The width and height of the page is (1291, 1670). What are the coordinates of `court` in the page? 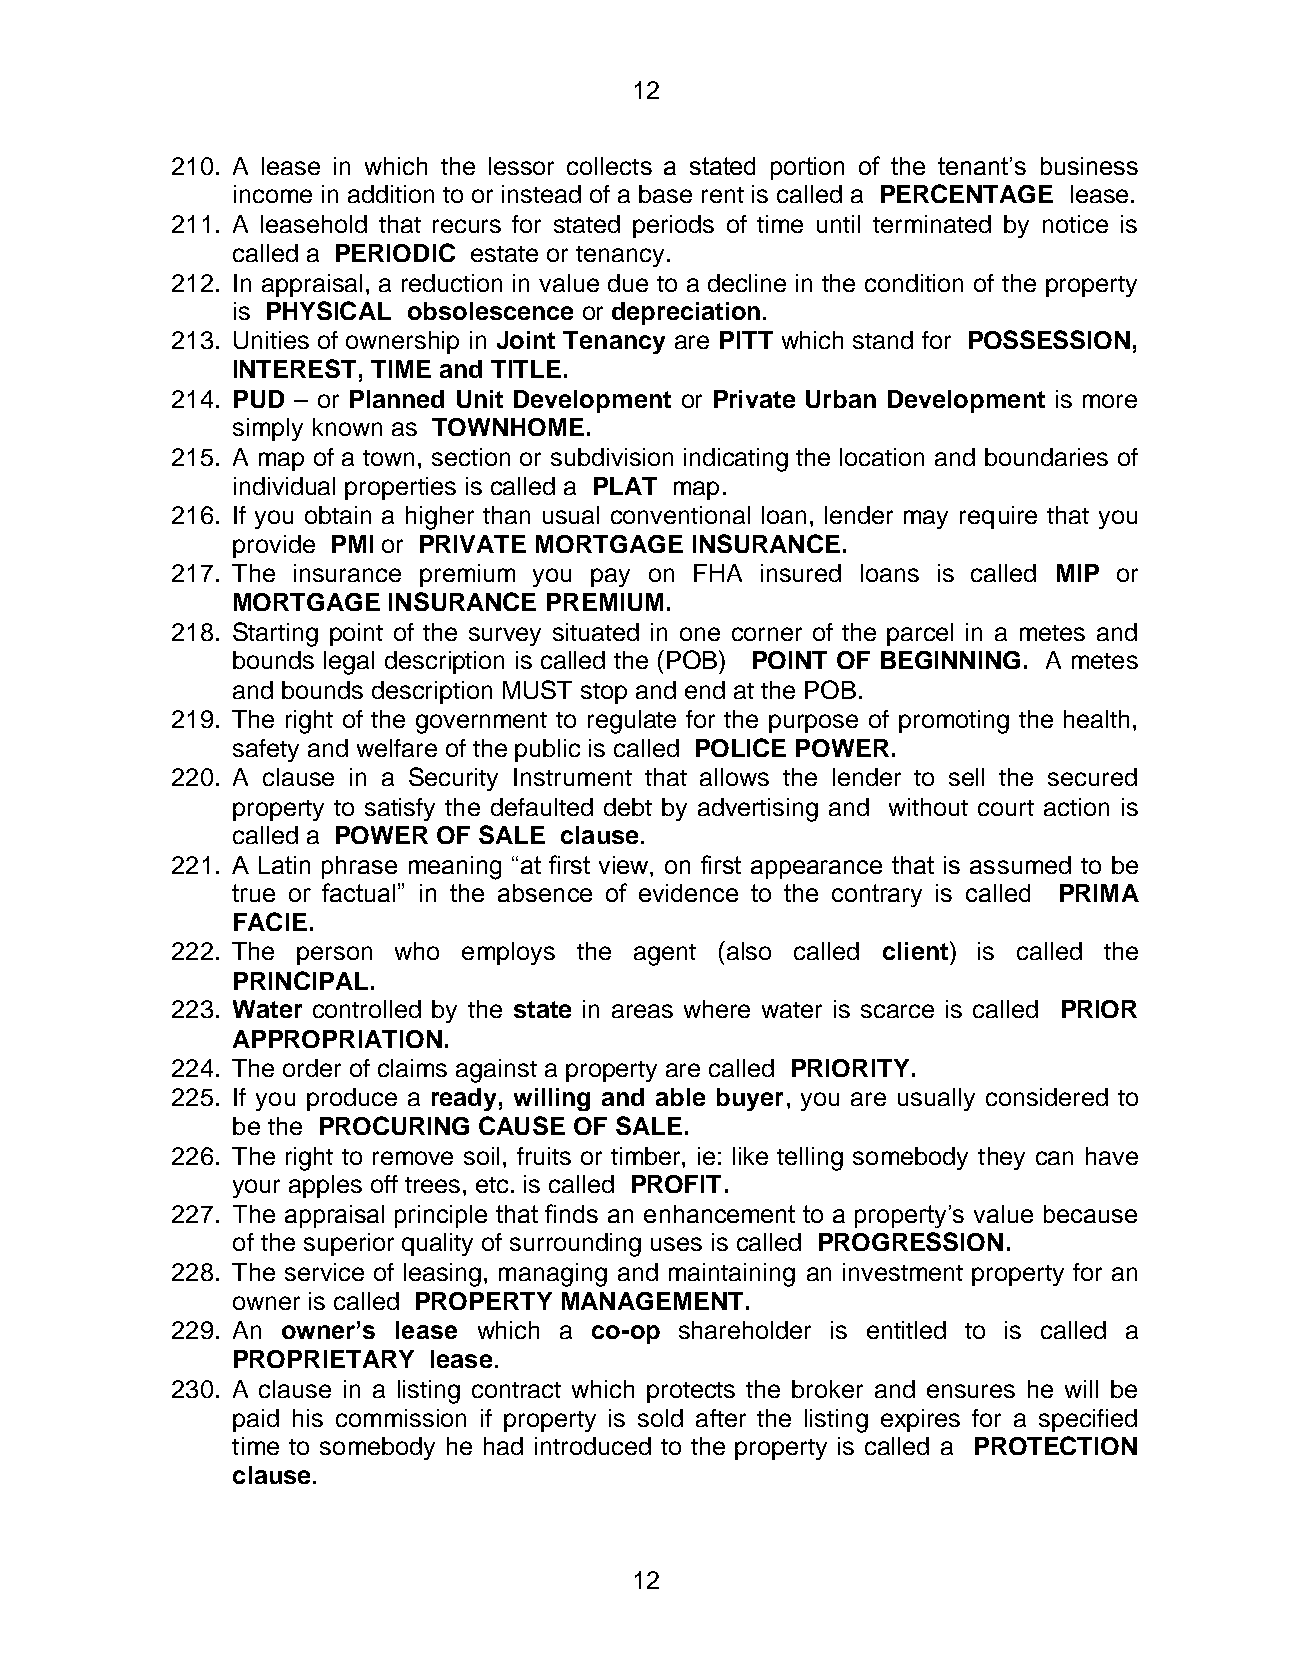 It's located at (1006, 808).
